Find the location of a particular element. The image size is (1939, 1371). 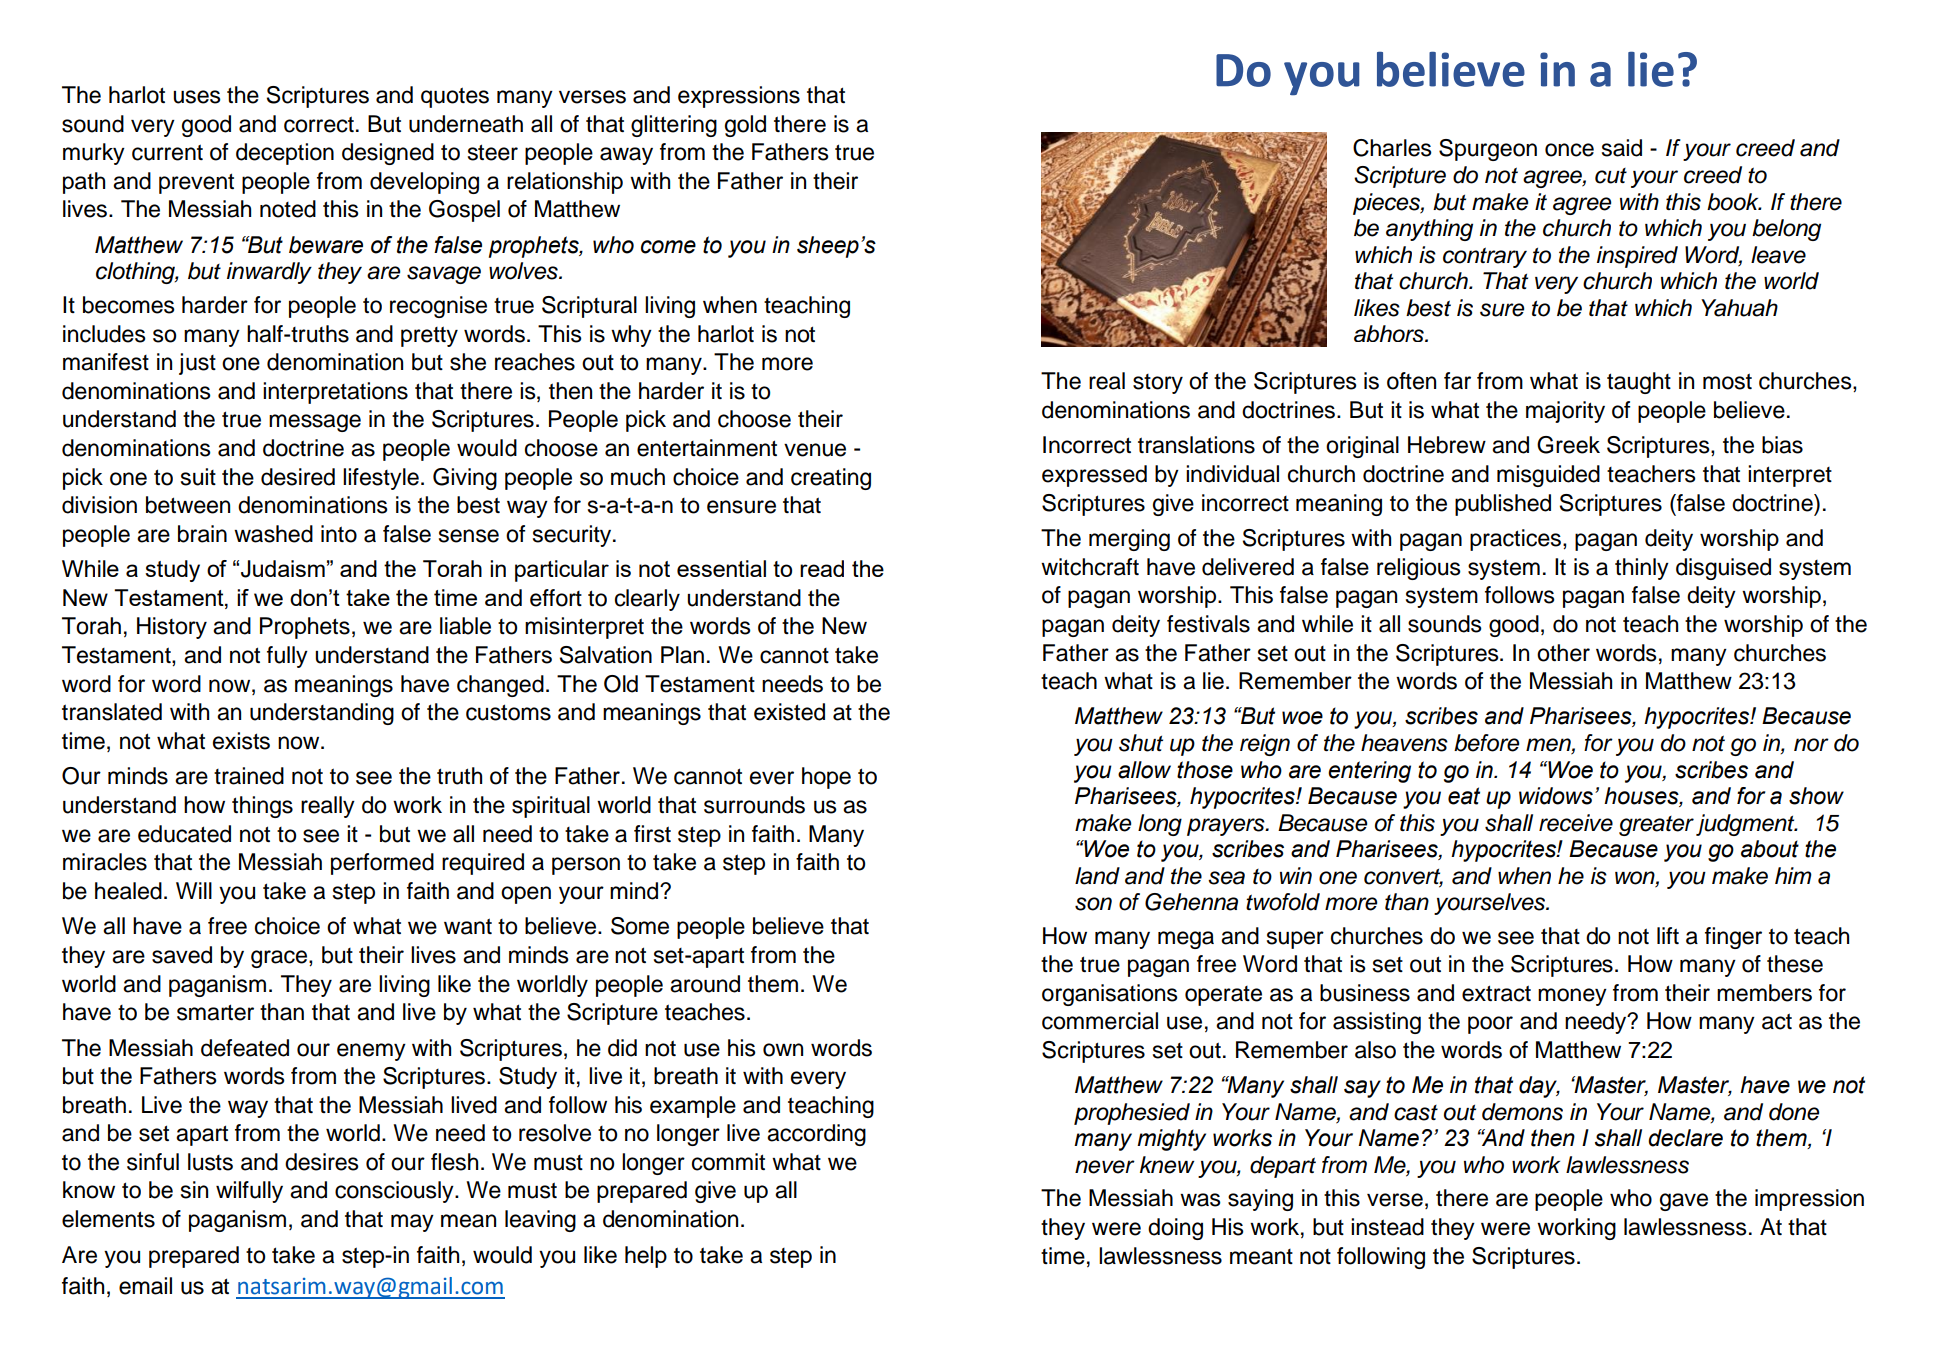

greater is located at coordinates (1656, 826).
